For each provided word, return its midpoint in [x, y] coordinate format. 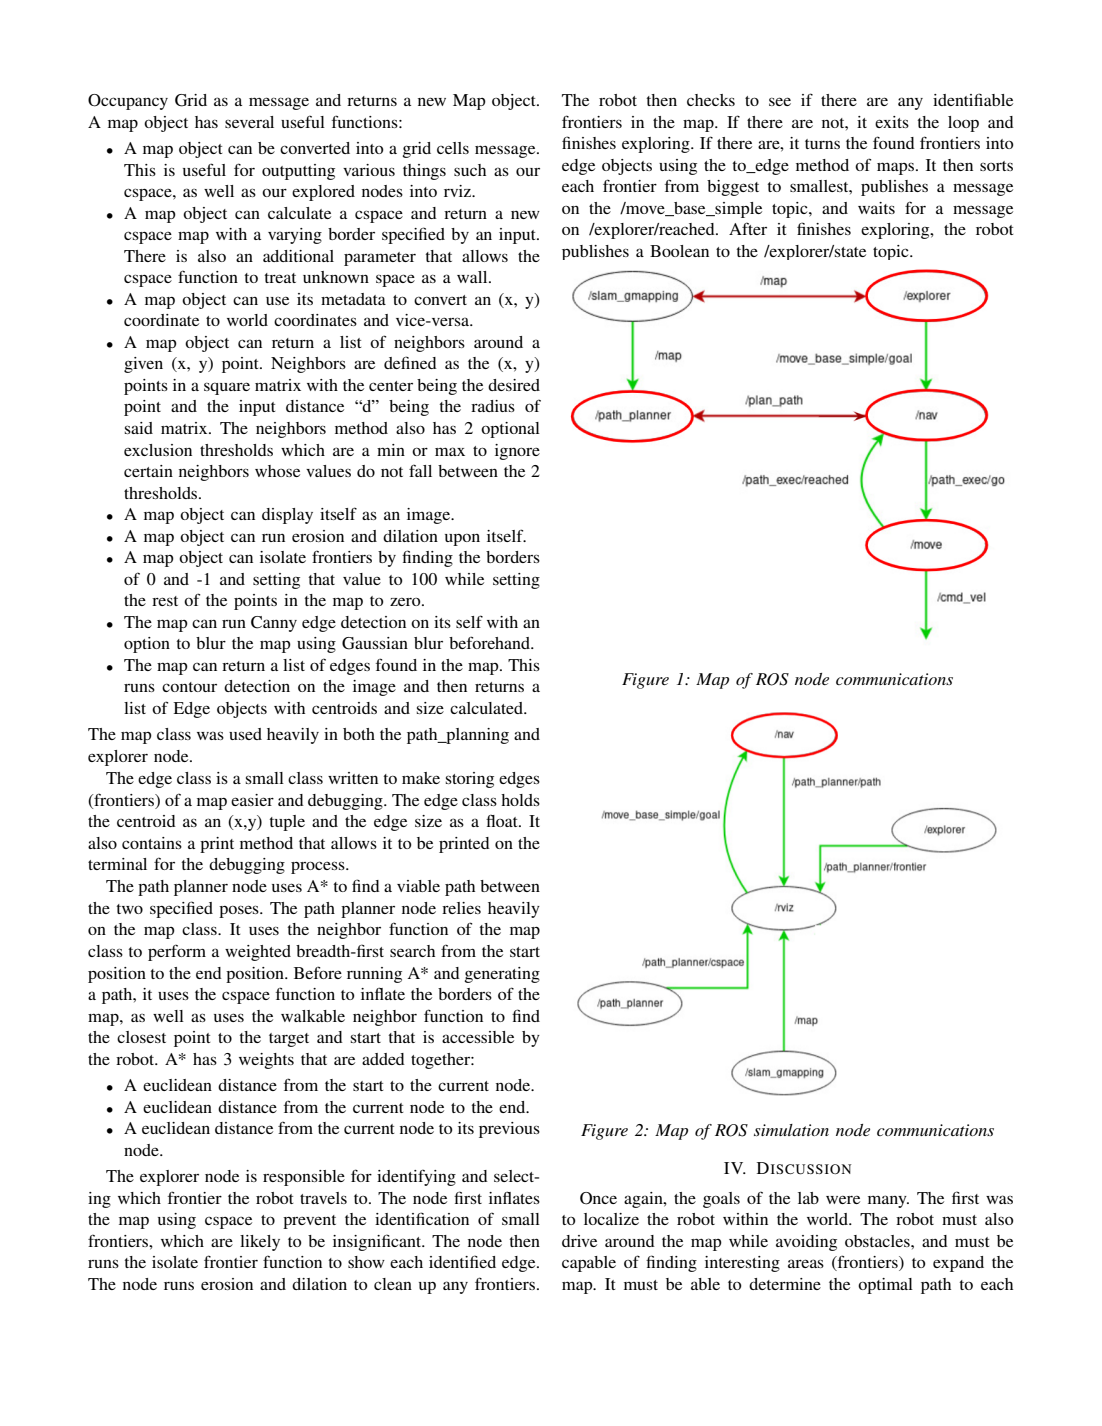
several [249, 122]
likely [260, 1243]
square [227, 388]
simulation [791, 1130]
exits [892, 122]
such [470, 170]
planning [476, 736]
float [503, 821]
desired [514, 385]
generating [502, 975]
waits [876, 208]
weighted [258, 953]
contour [189, 687]
